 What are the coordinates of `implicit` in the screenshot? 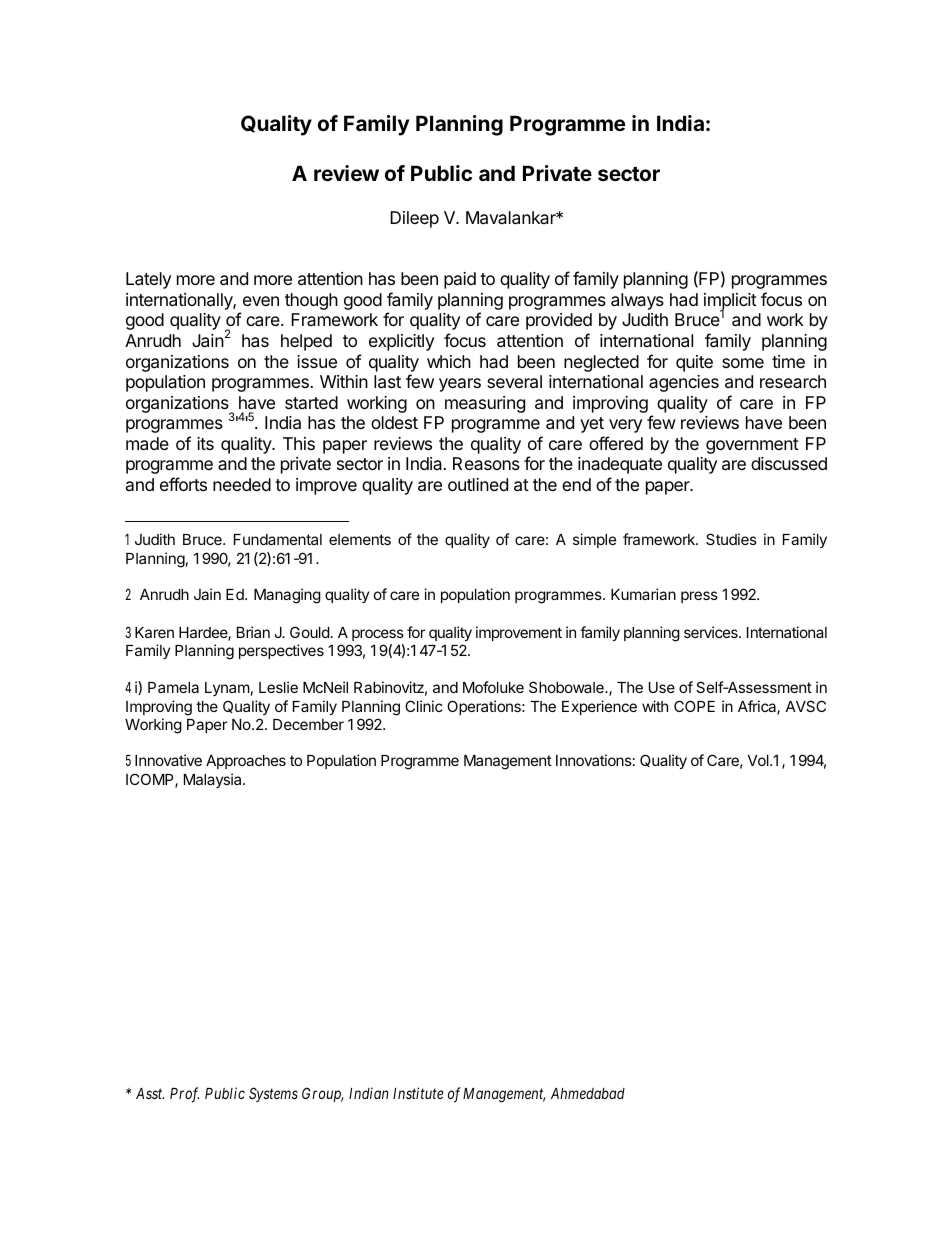 It's located at (730, 302).
